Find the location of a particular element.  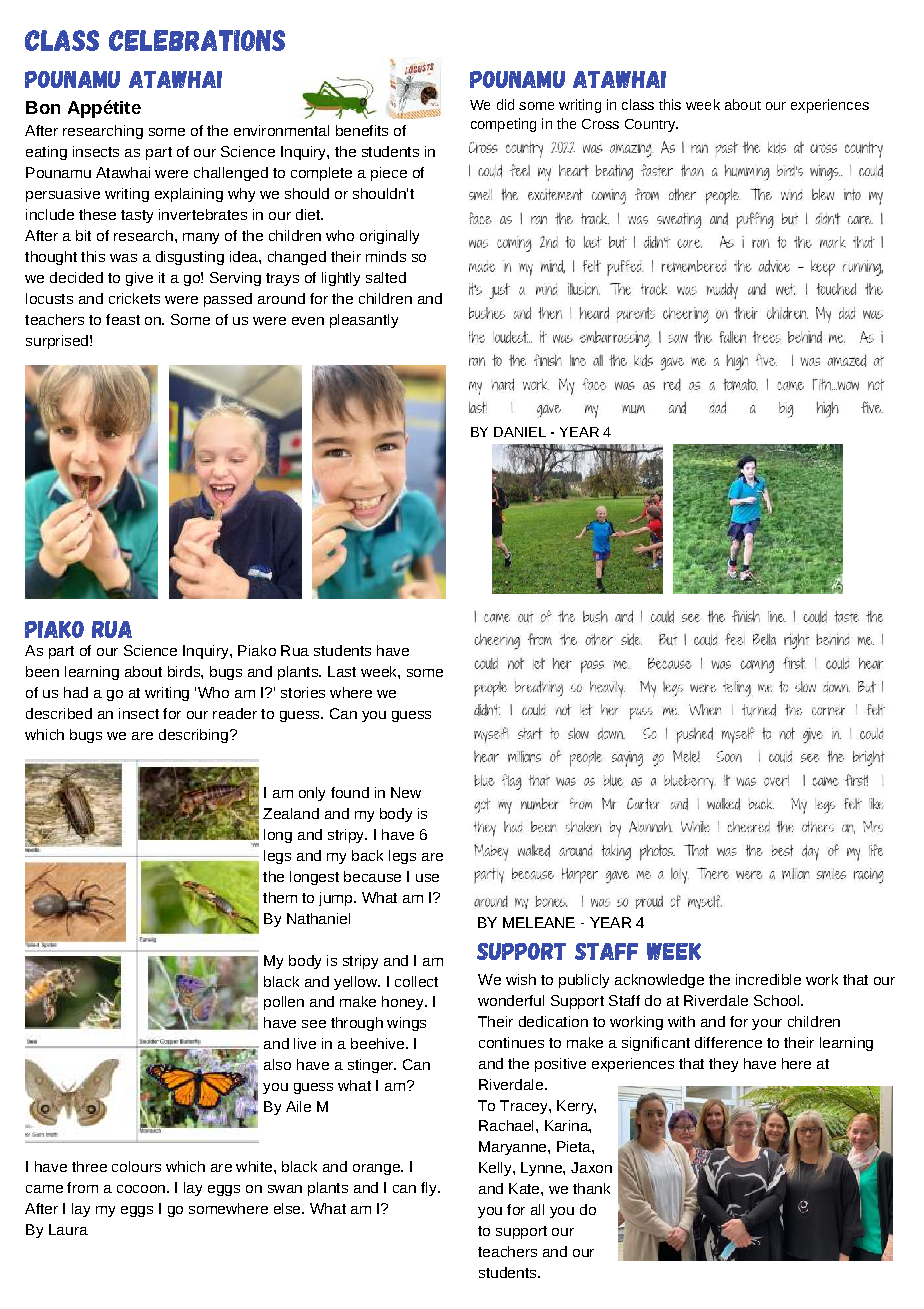

feast is located at coordinates (123, 319).
